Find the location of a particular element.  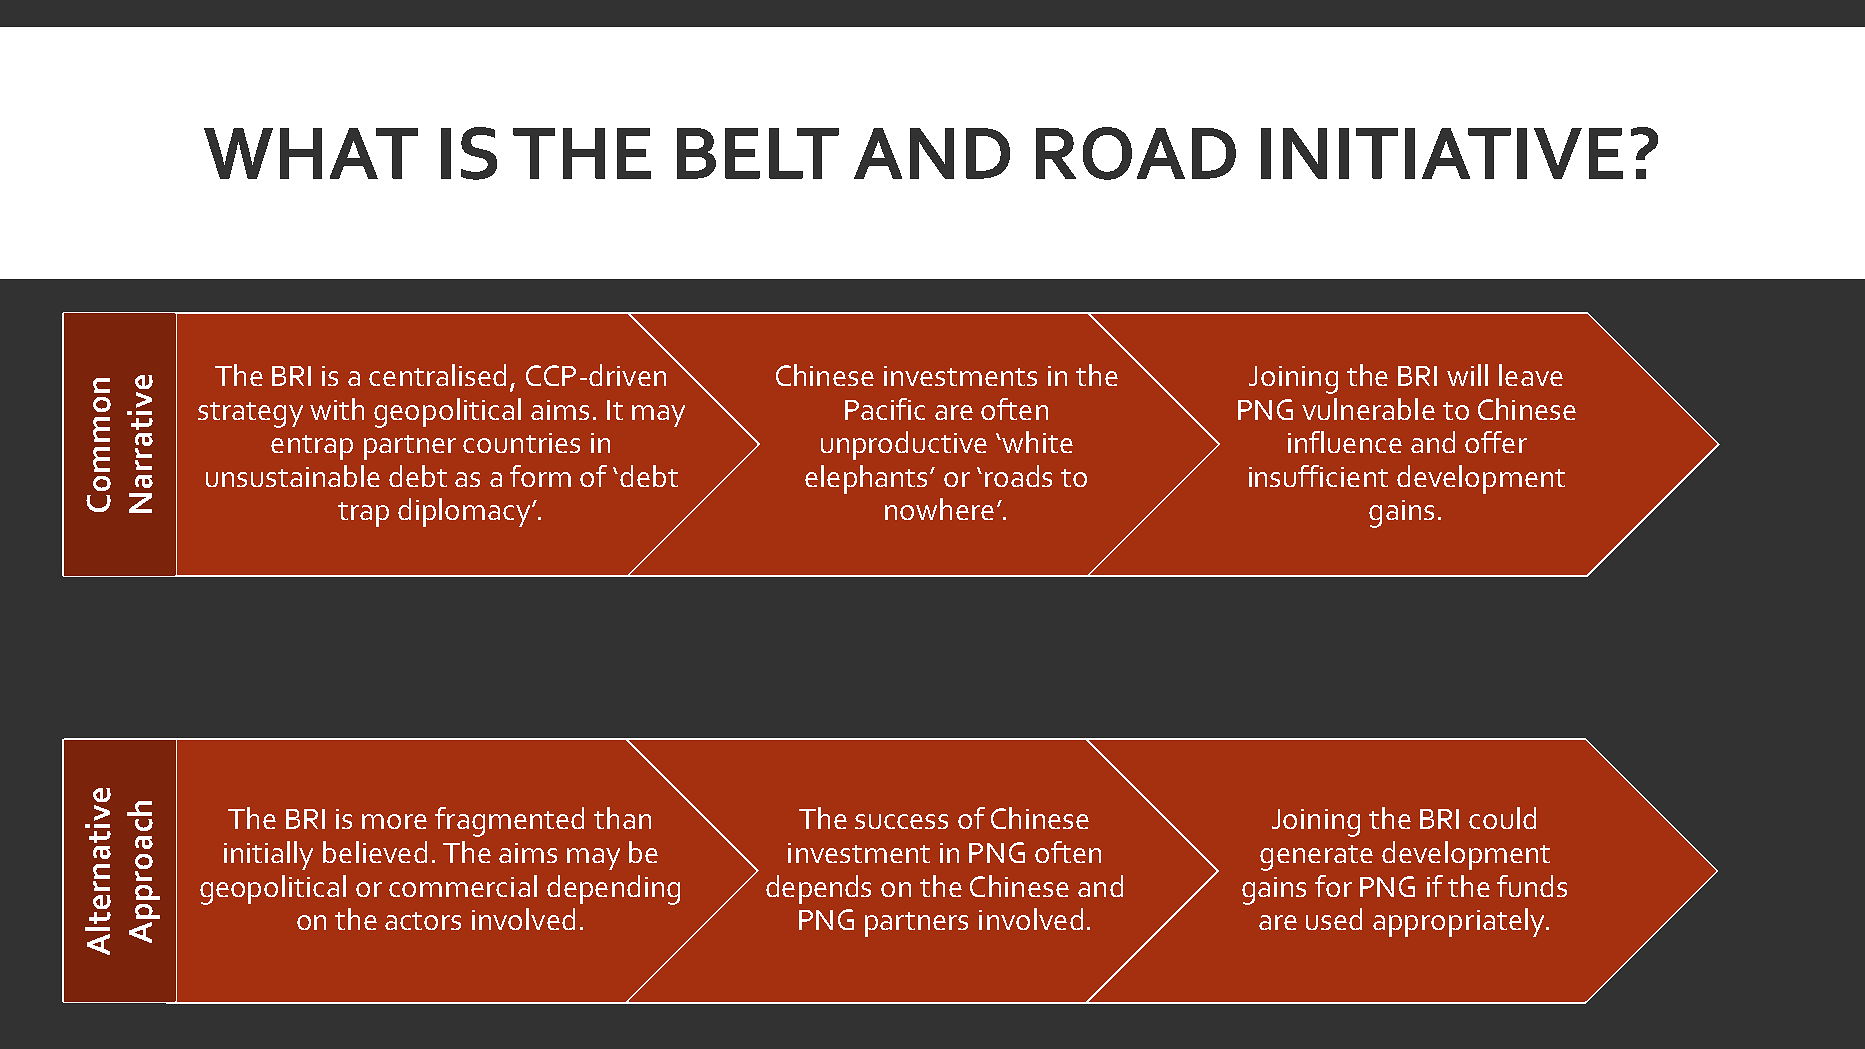

commercial is located at coordinates (463, 886).
